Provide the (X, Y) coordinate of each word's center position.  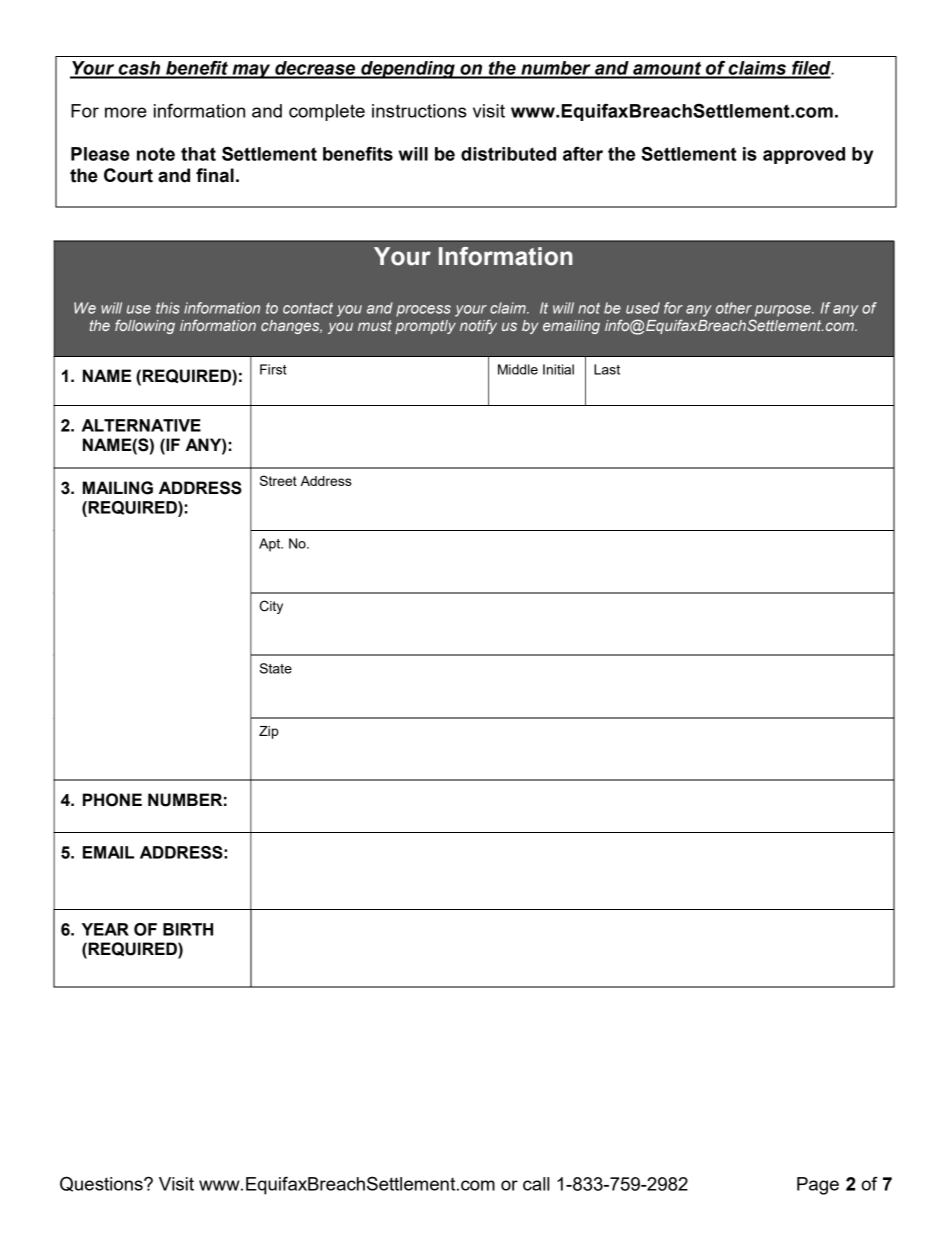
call (536, 1184)
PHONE (112, 800)
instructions (419, 111)
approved (804, 155)
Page (818, 1186)
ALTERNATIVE (141, 425)
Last (607, 369)
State (276, 668)
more (126, 112)
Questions (102, 1184)
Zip (269, 732)
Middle (518, 369)
